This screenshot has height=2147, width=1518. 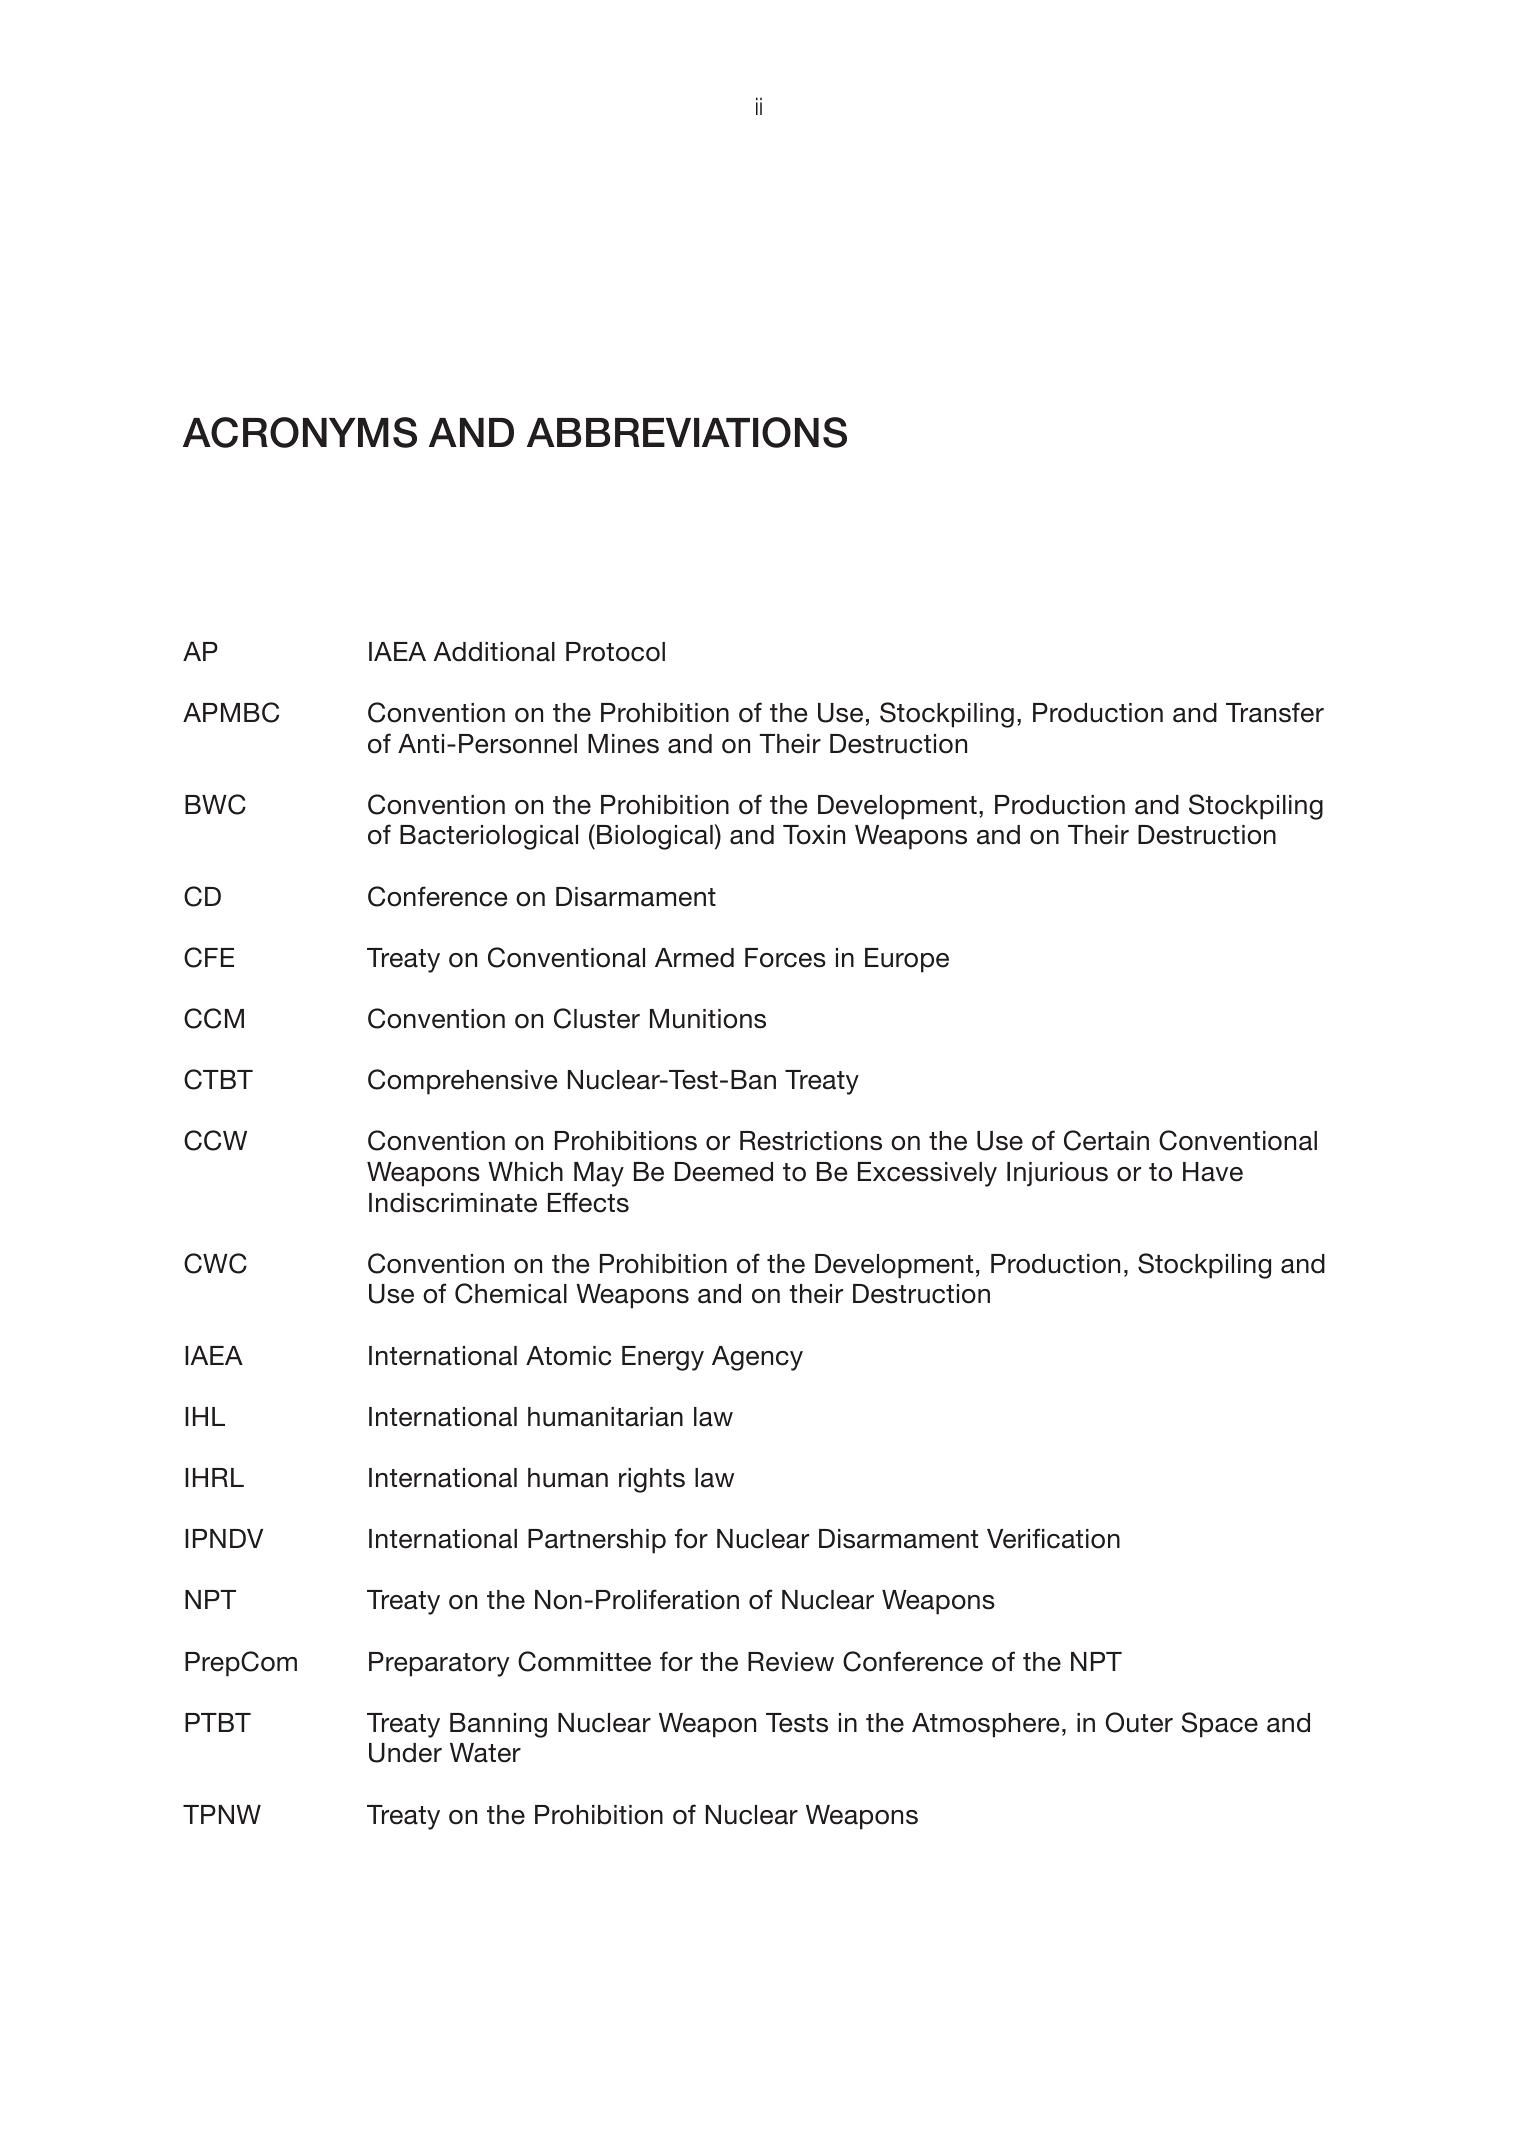 I want to click on ACRONYMS, so click(x=300, y=432).
